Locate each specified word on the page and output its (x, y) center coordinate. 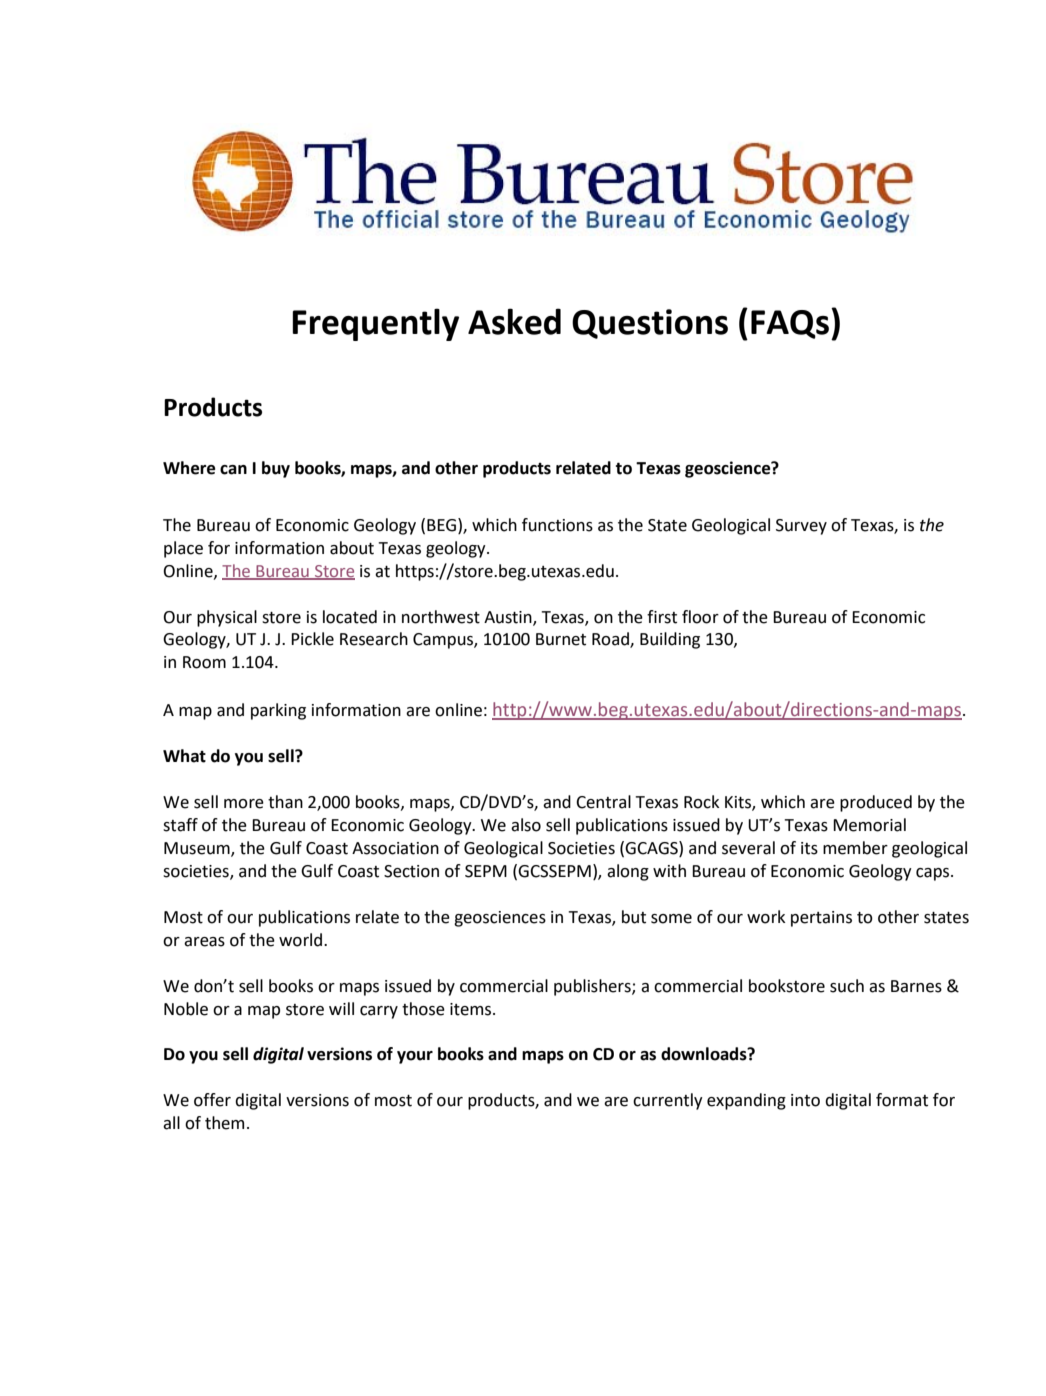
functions (557, 525)
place (183, 549)
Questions (650, 324)
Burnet (561, 639)
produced (876, 803)
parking (278, 711)
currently (668, 1101)
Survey (801, 527)
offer (212, 1100)
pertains (821, 919)
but (634, 917)
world (302, 940)
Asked (514, 321)
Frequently (375, 324)
